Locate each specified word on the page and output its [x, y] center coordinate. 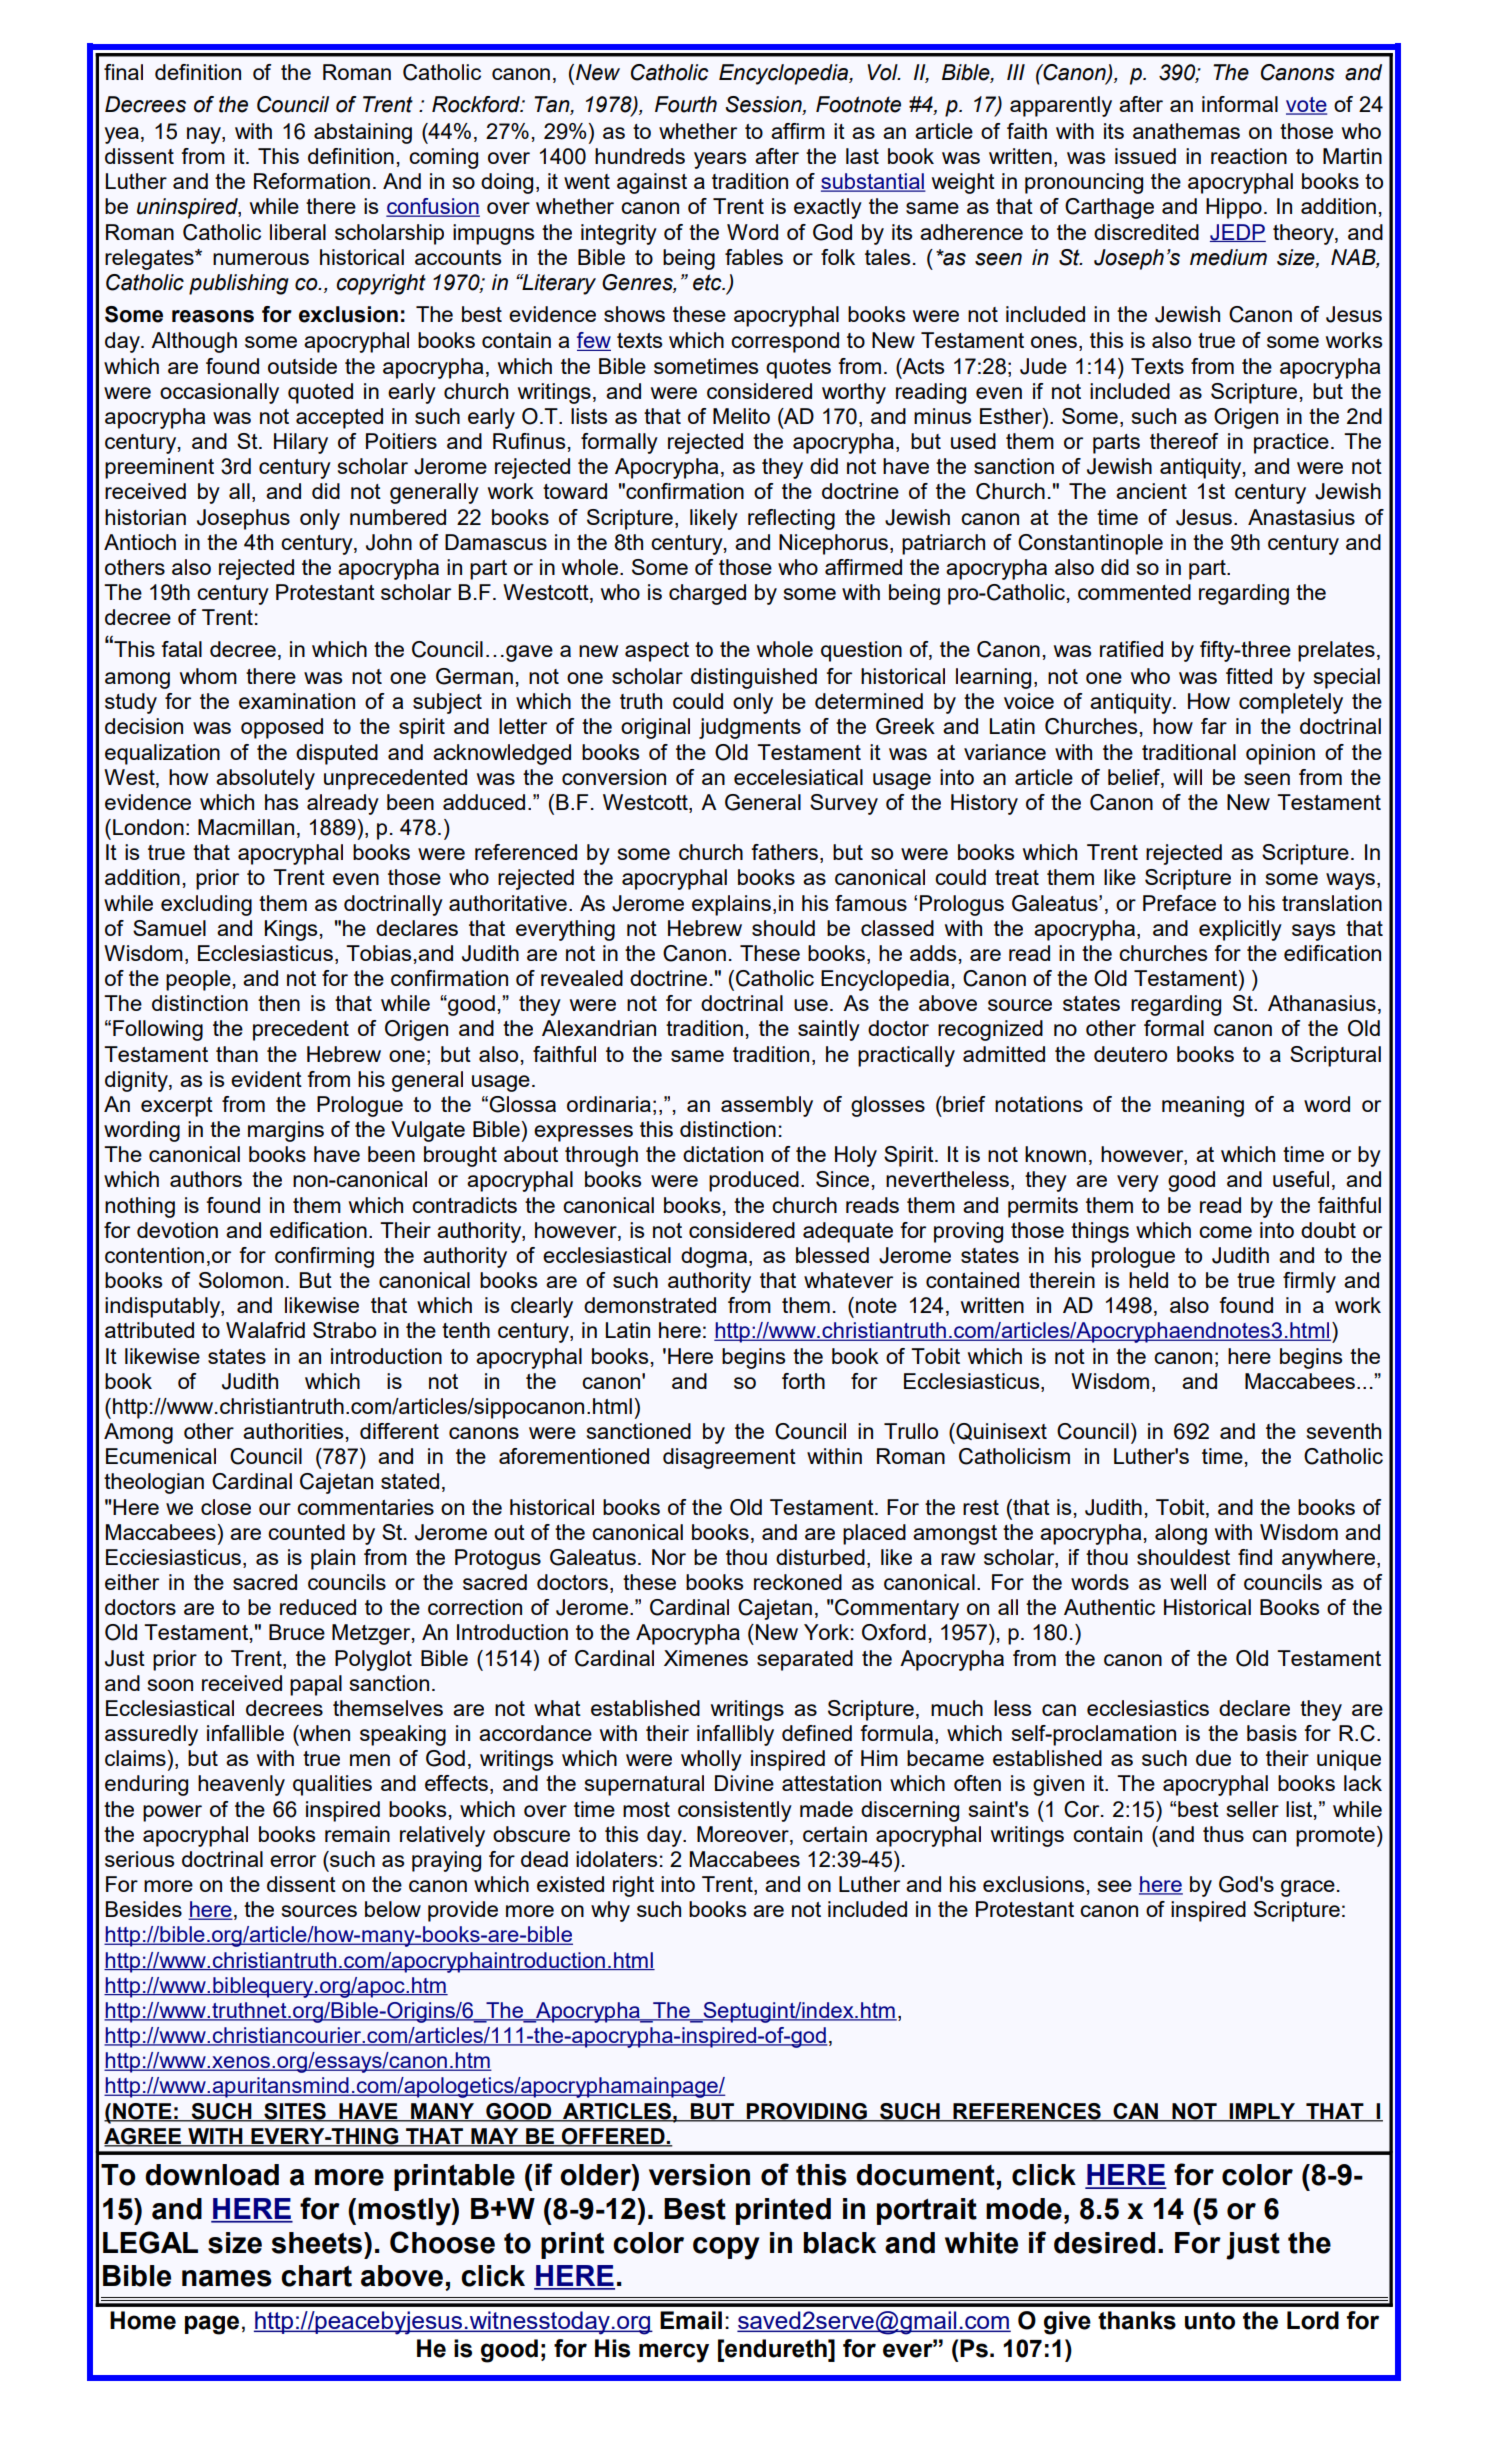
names [227, 2278]
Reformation [312, 181]
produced [754, 1181]
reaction [1249, 156]
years [720, 160]
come [1225, 1232]
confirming [324, 1257]
